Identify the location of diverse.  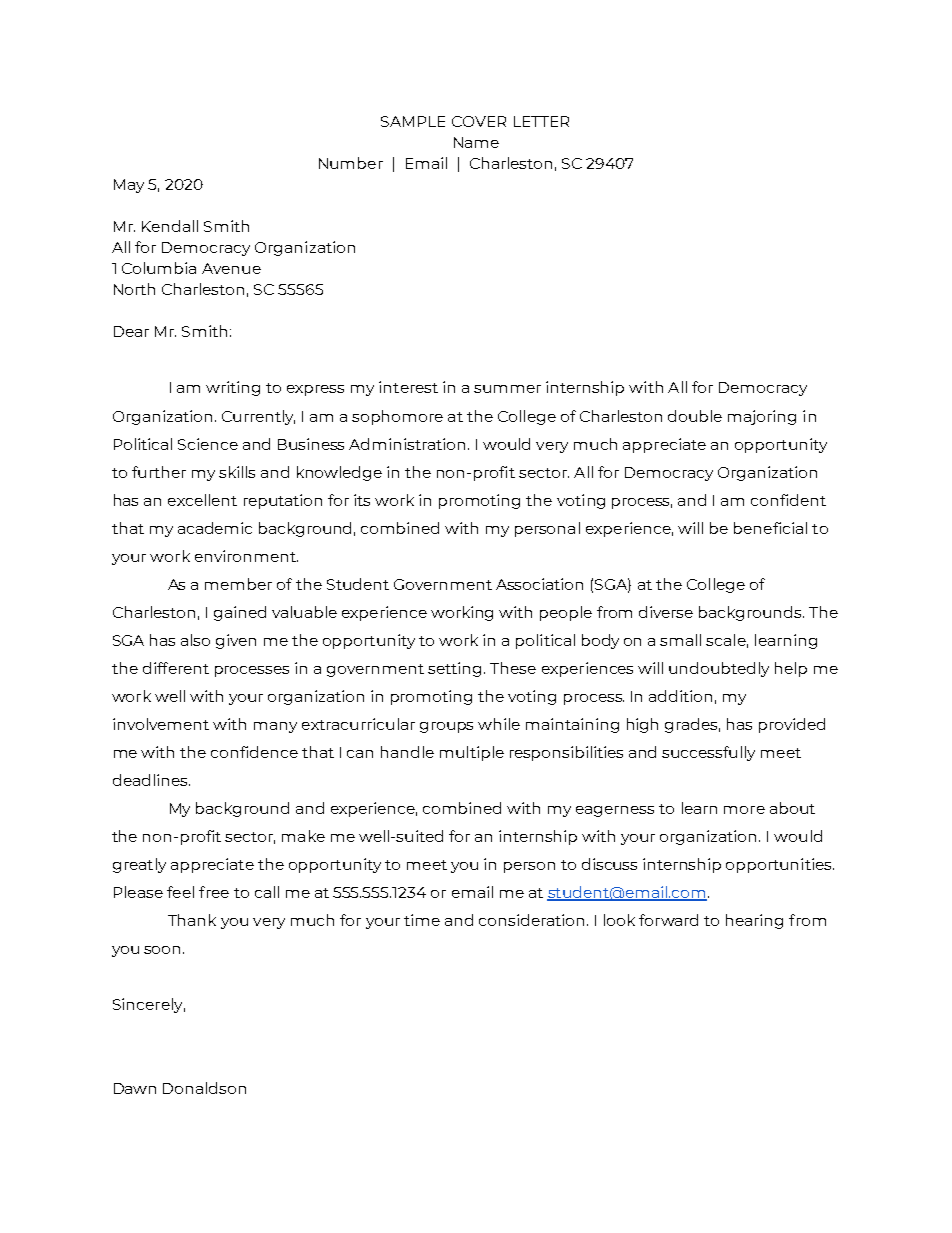
(666, 612).
